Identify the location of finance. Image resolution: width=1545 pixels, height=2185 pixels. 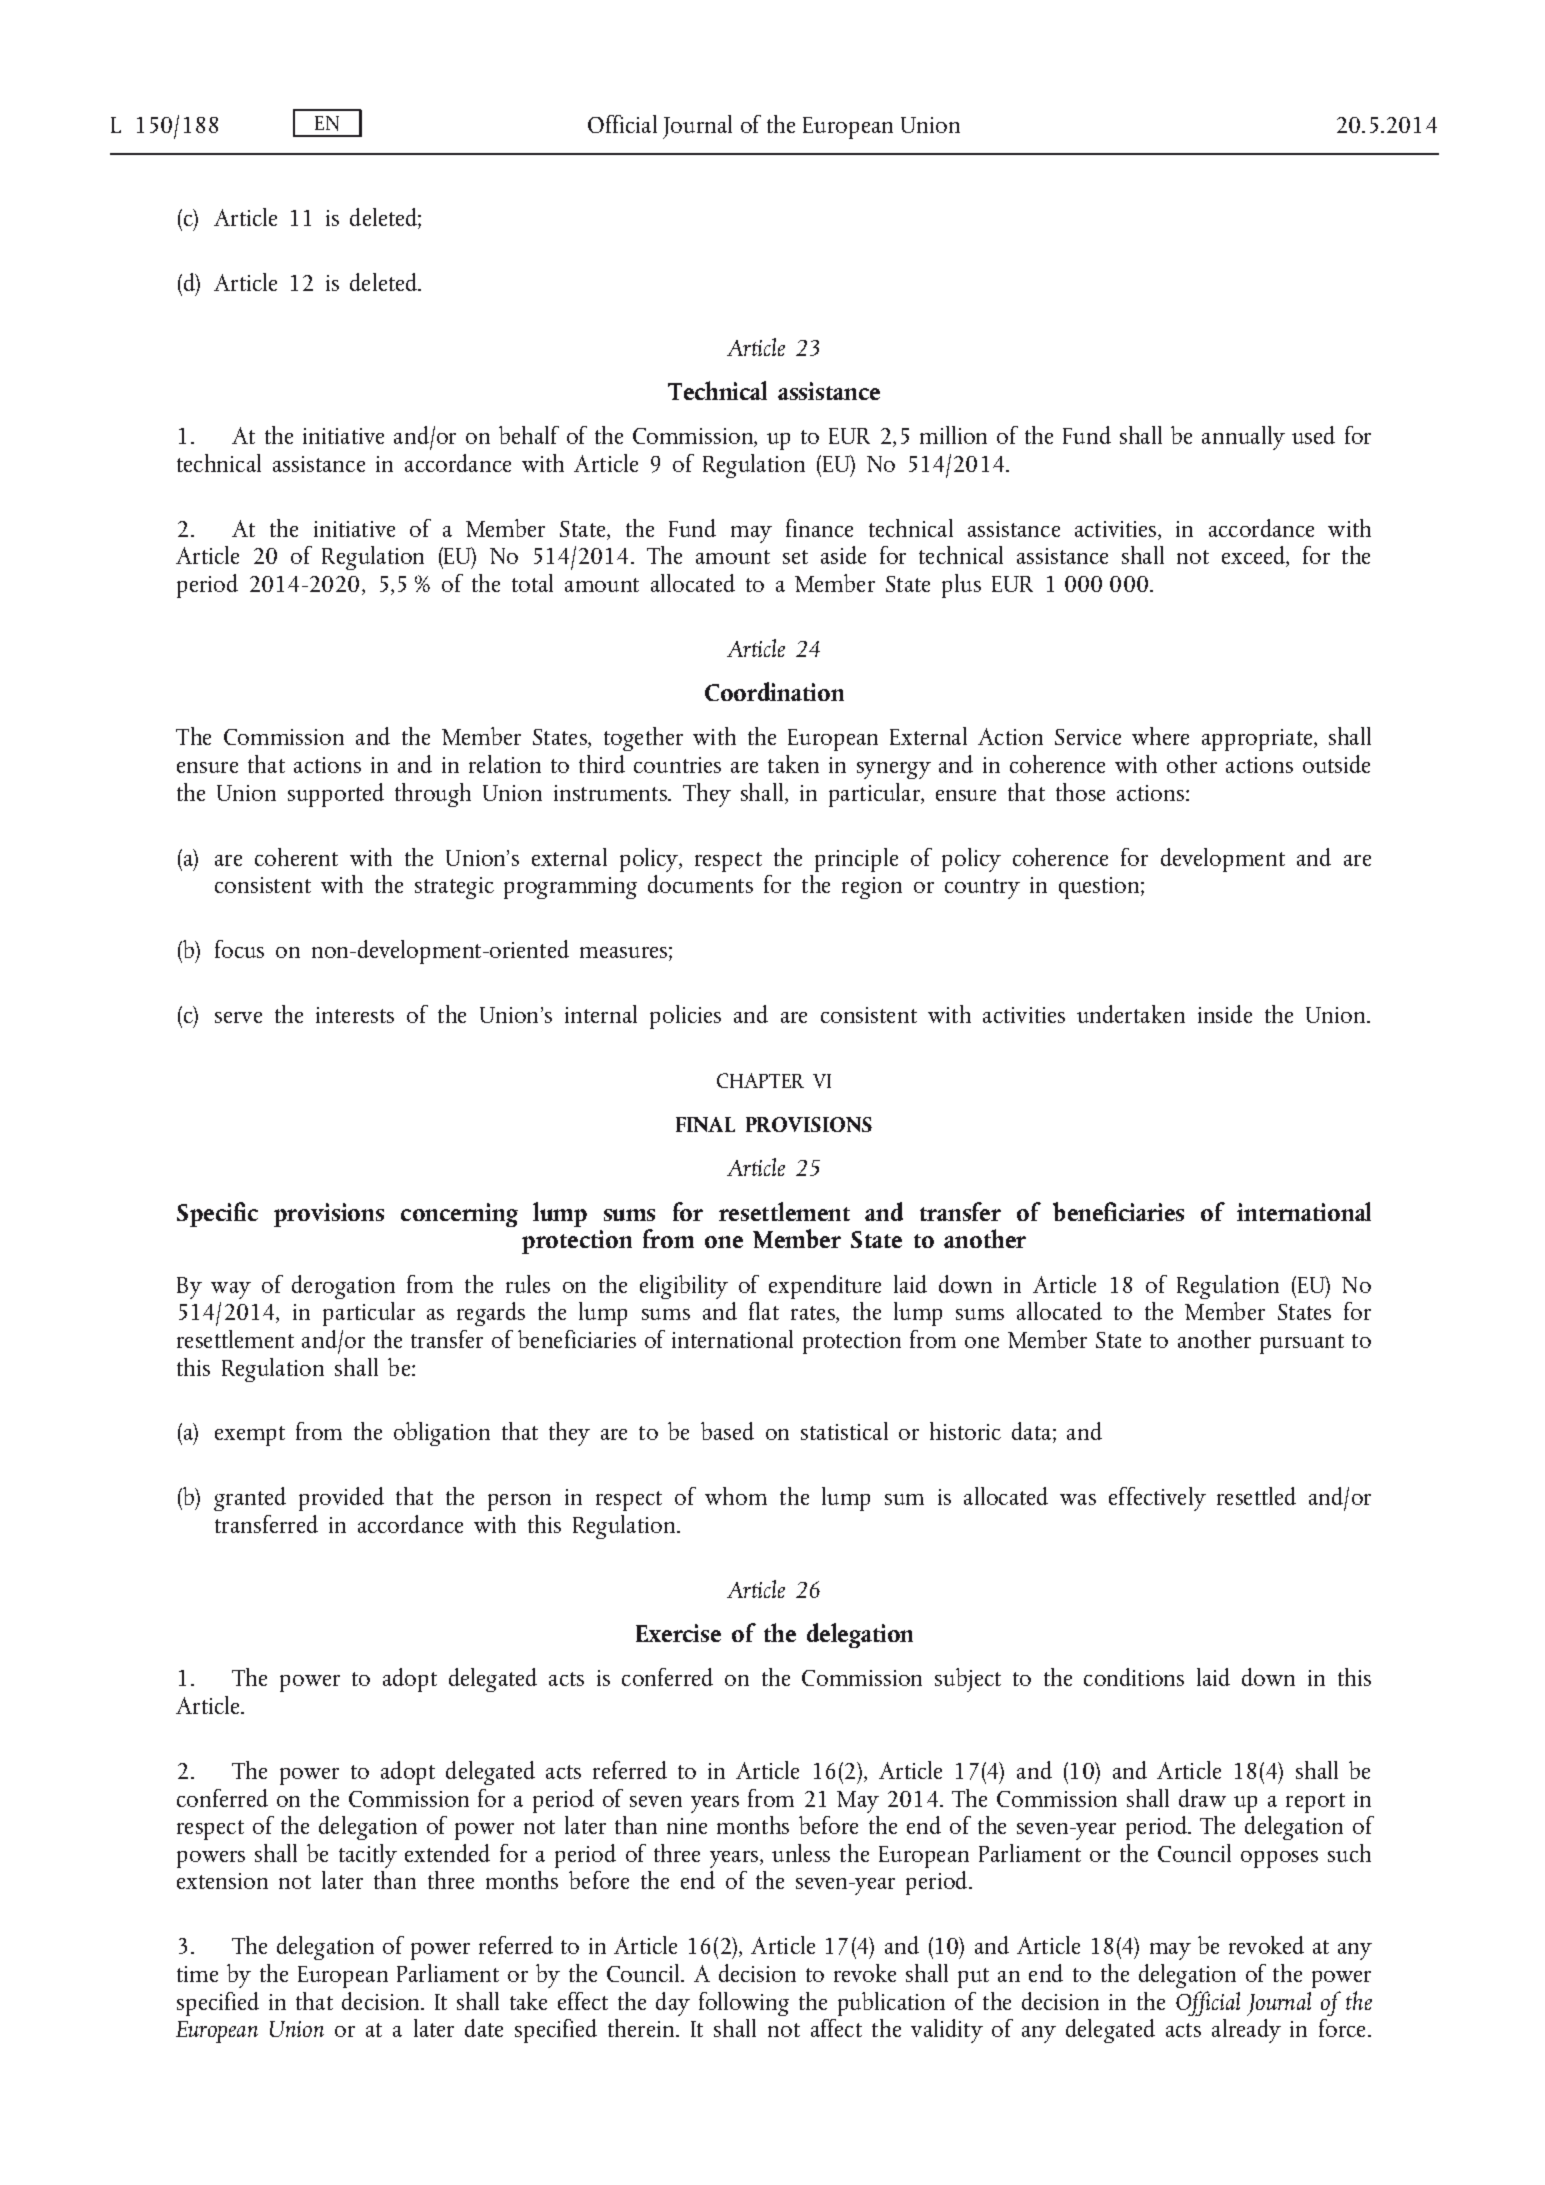
(819, 528).
